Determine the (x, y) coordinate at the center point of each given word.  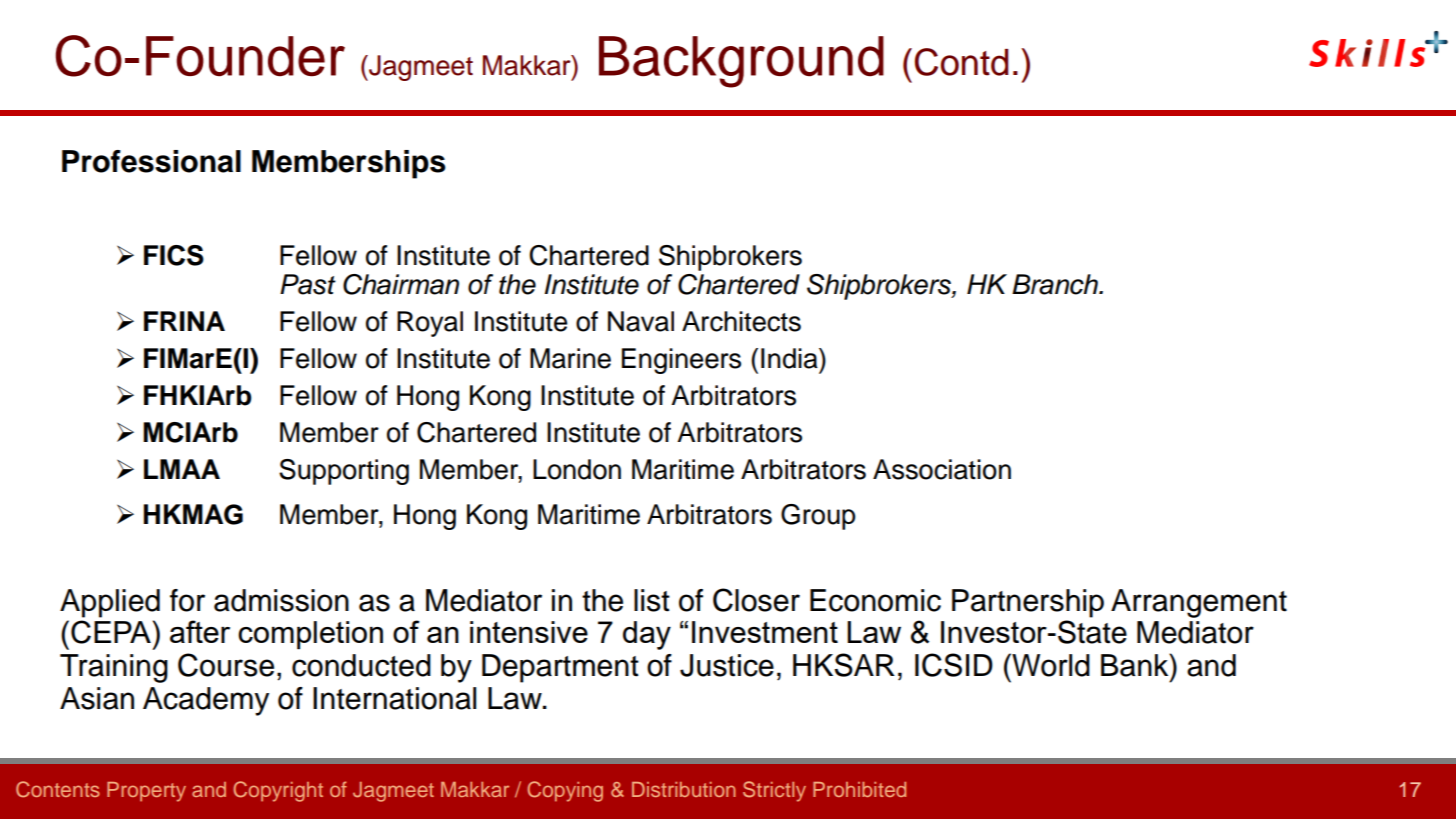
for (187, 600)
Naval (641, 321)
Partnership (1028, 603)
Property (146, 792)
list (652, 600)
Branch (1056, 284)
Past (308, 284)
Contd (962, 62)
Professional (151, 161)
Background (741, 62)
